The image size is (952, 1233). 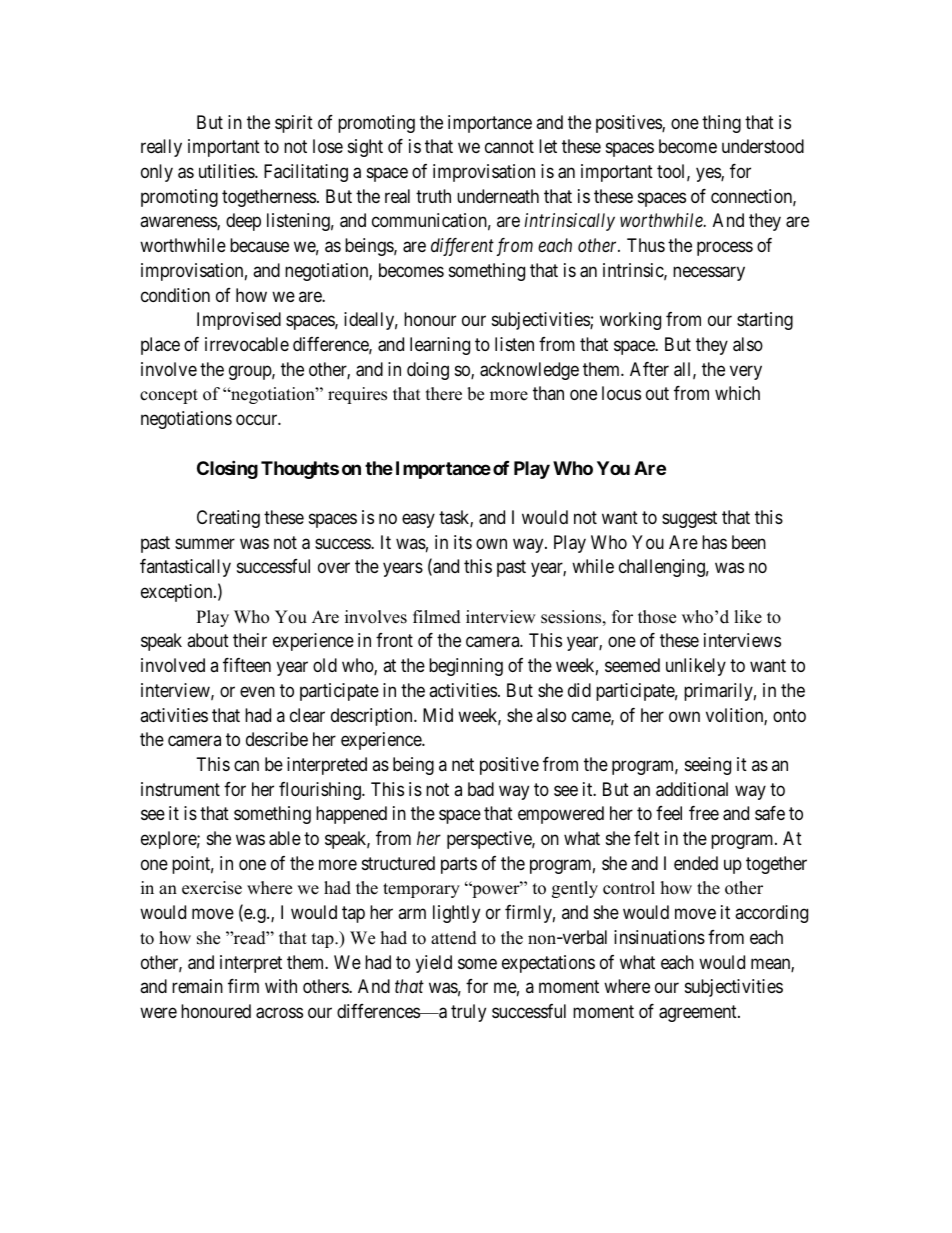 What do you see at coordinates (463, 542) in the image?
I see `its` at bounding box center [463, 542].
